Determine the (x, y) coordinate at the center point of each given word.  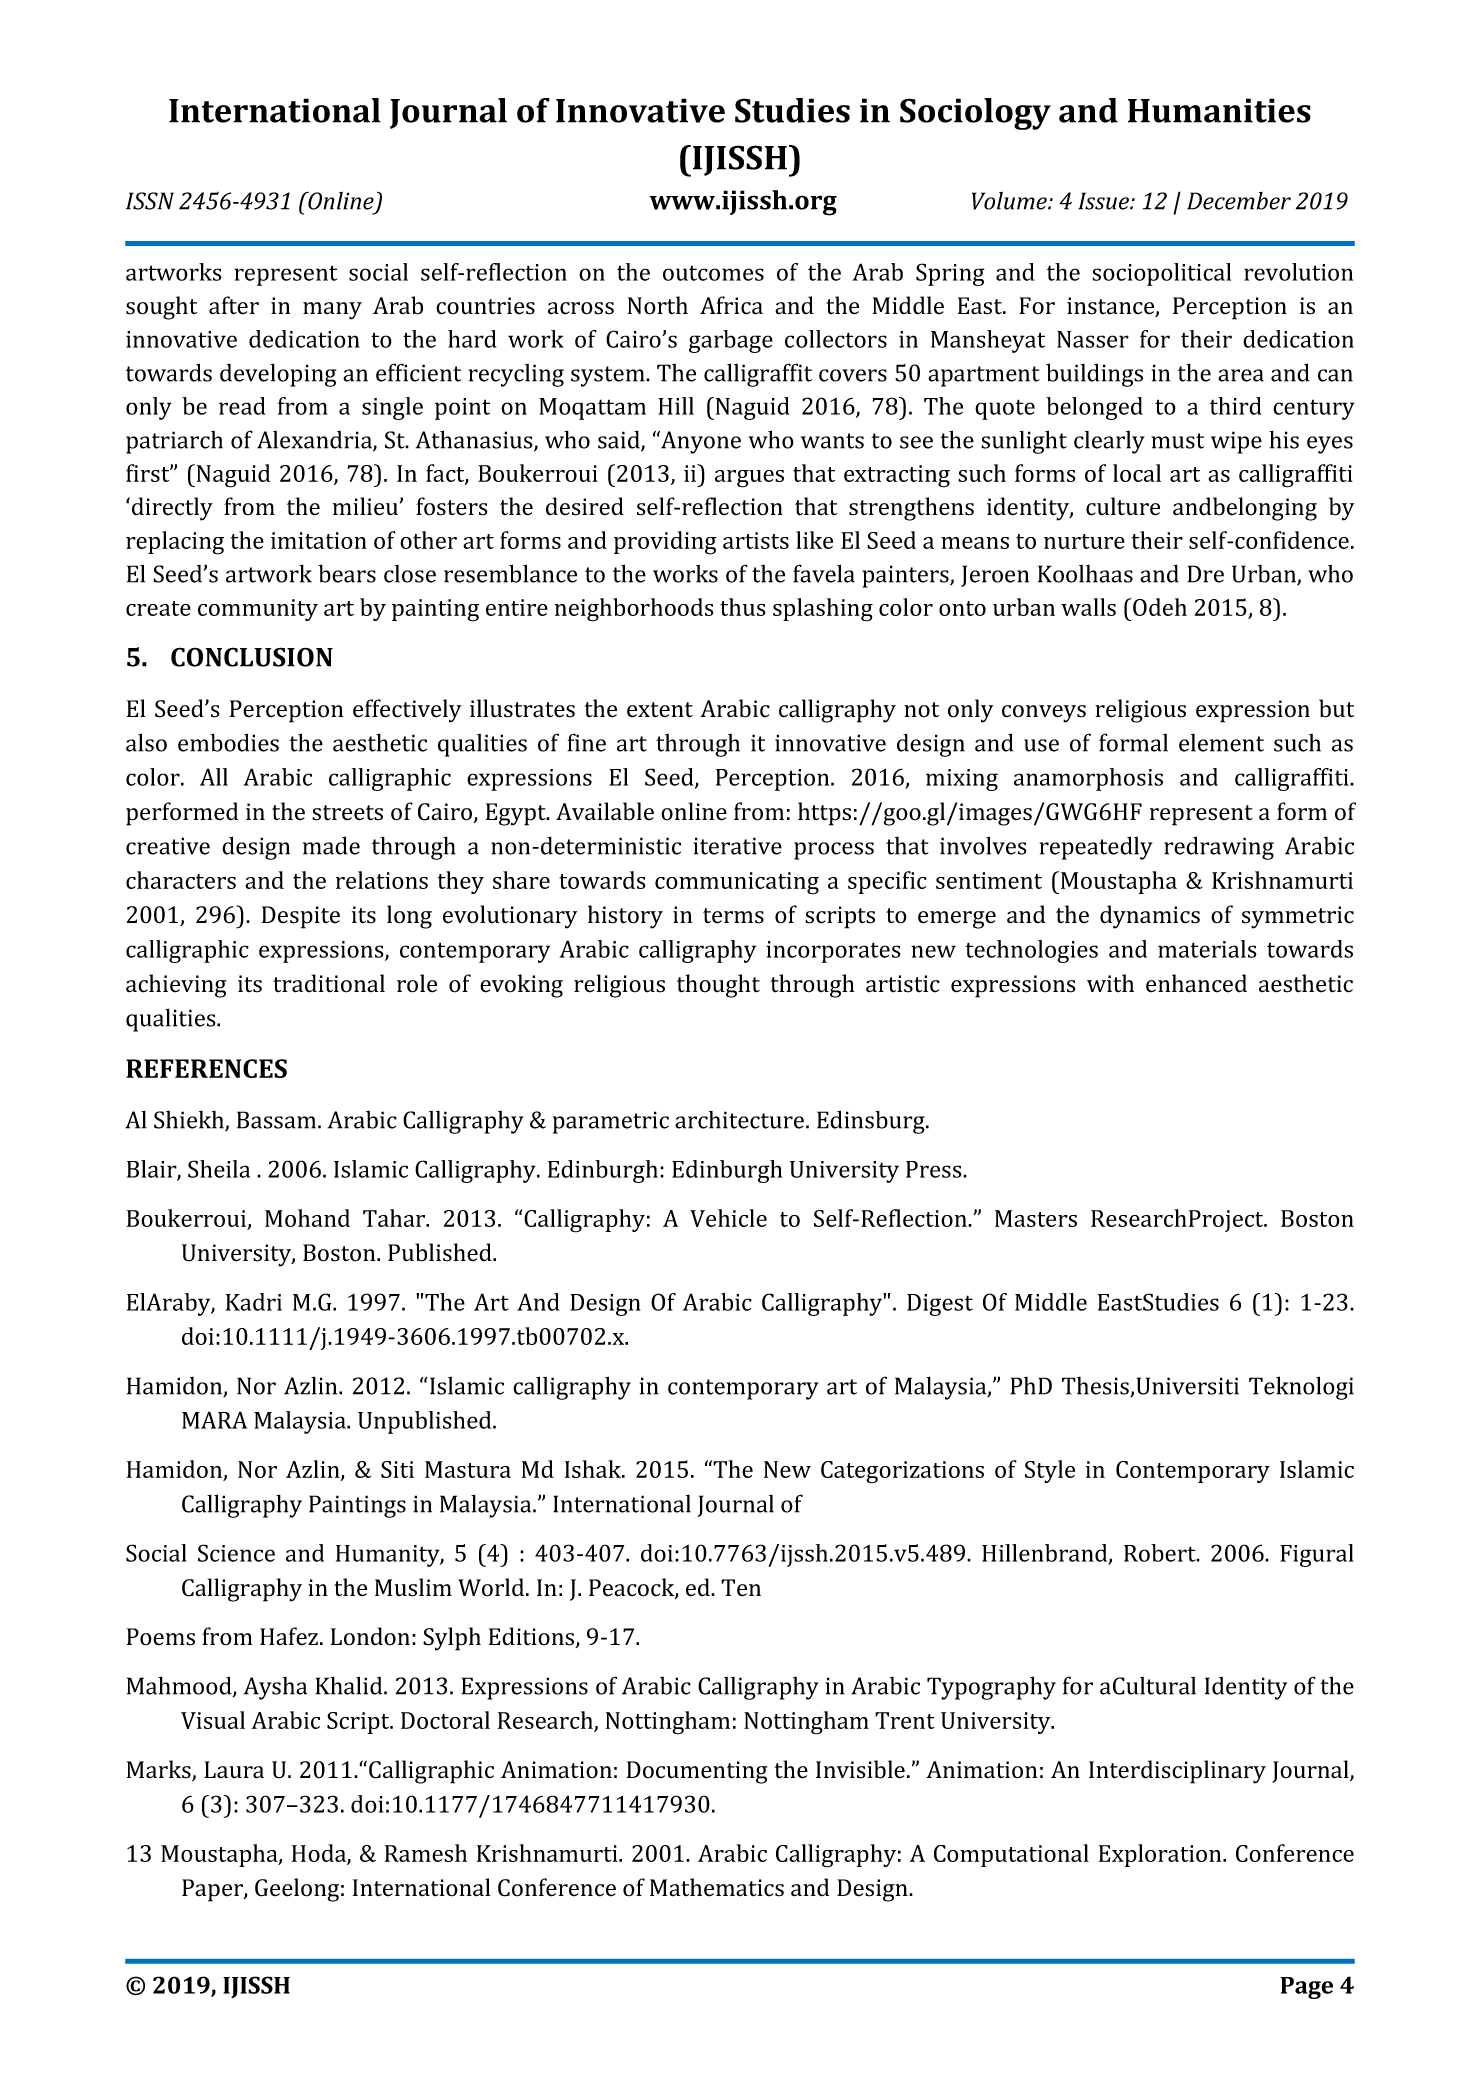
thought (718, 986)
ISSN (150, 201)
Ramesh (426, 1853)
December (1239, 201)
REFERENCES (206, 1068)
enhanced (1196, 983)
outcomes (713, 273)
